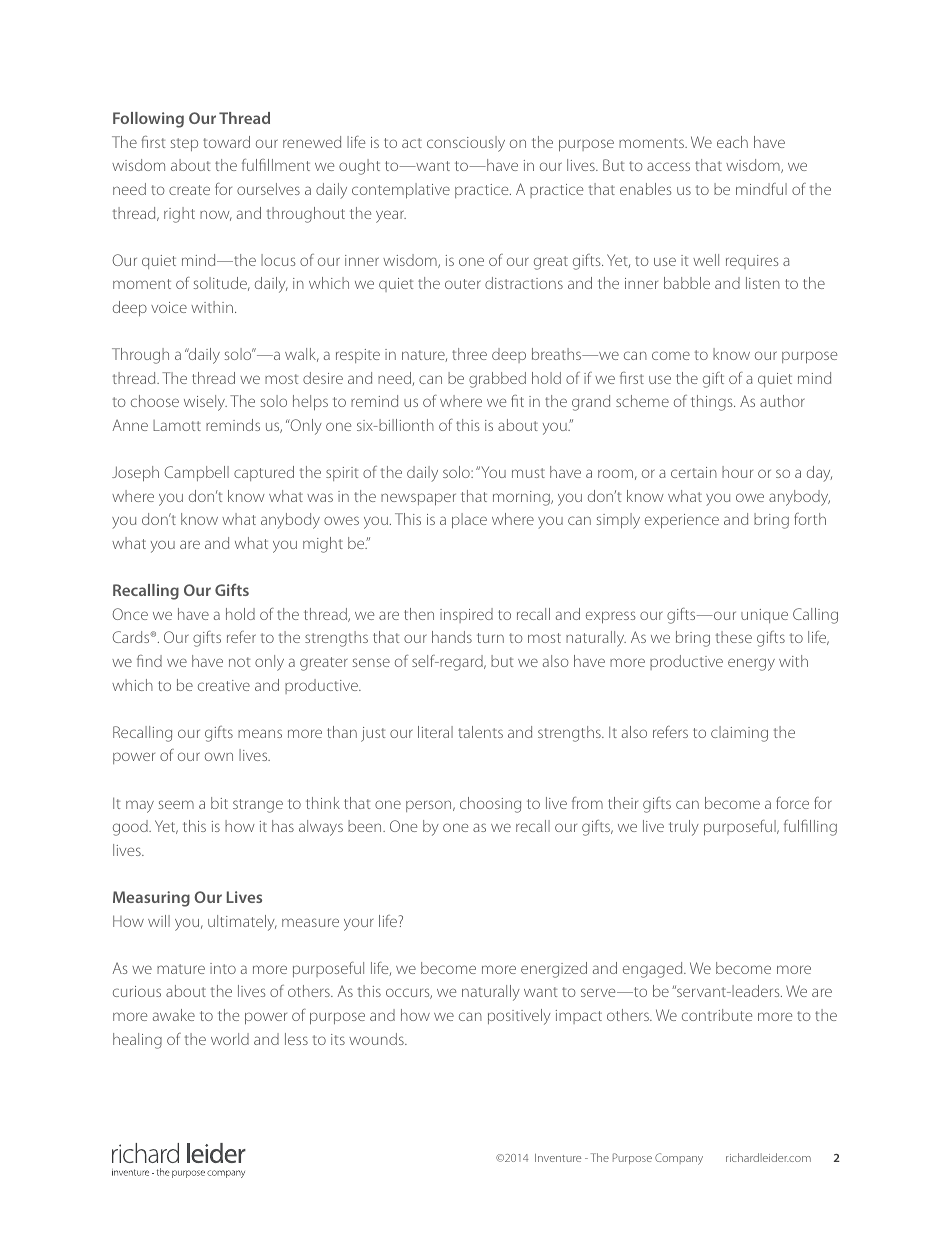 The width and height of the document is (952, 1233). Describe the element at coordinates (239, 662) in the document. I see `not` at that location.
